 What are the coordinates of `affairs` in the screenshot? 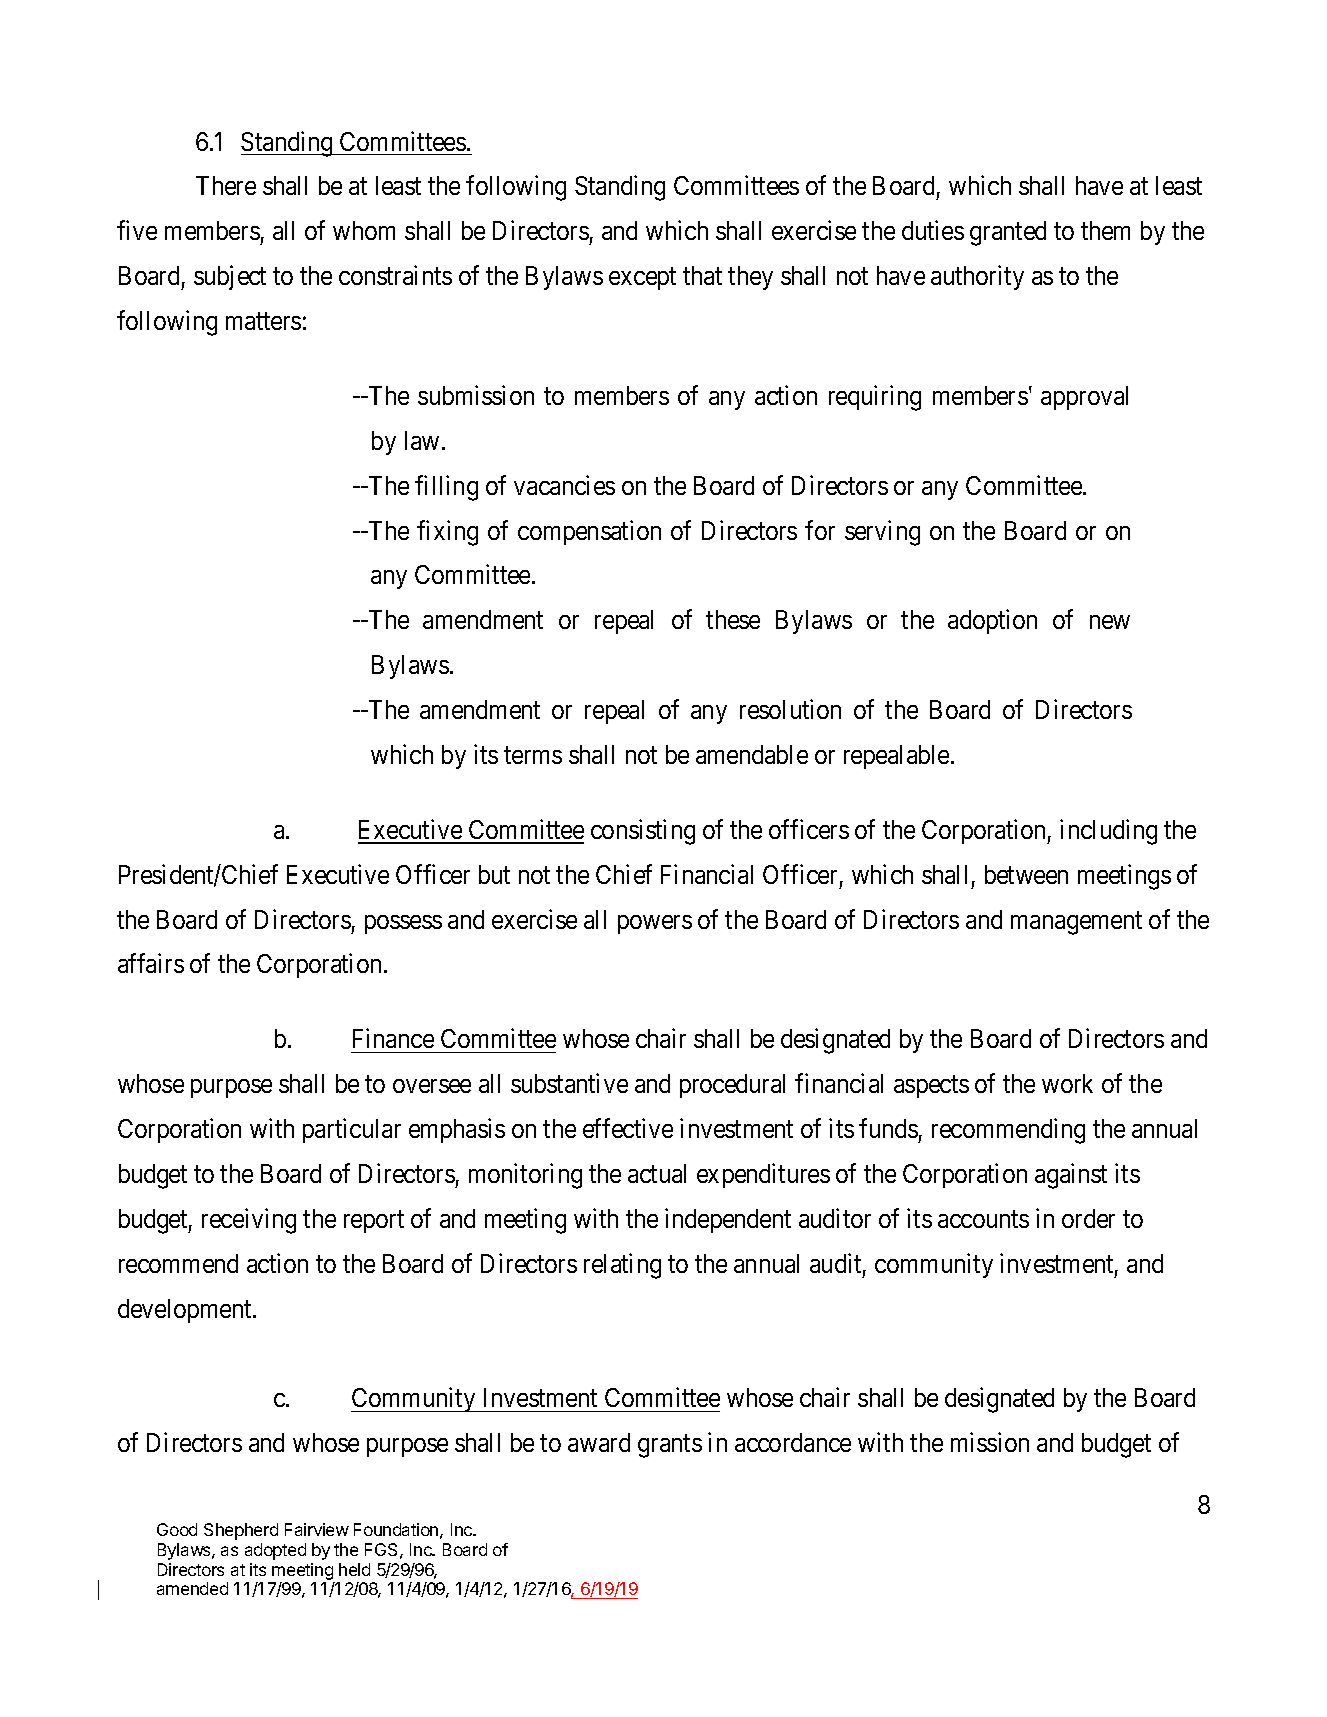 It's located at (151, 963).
